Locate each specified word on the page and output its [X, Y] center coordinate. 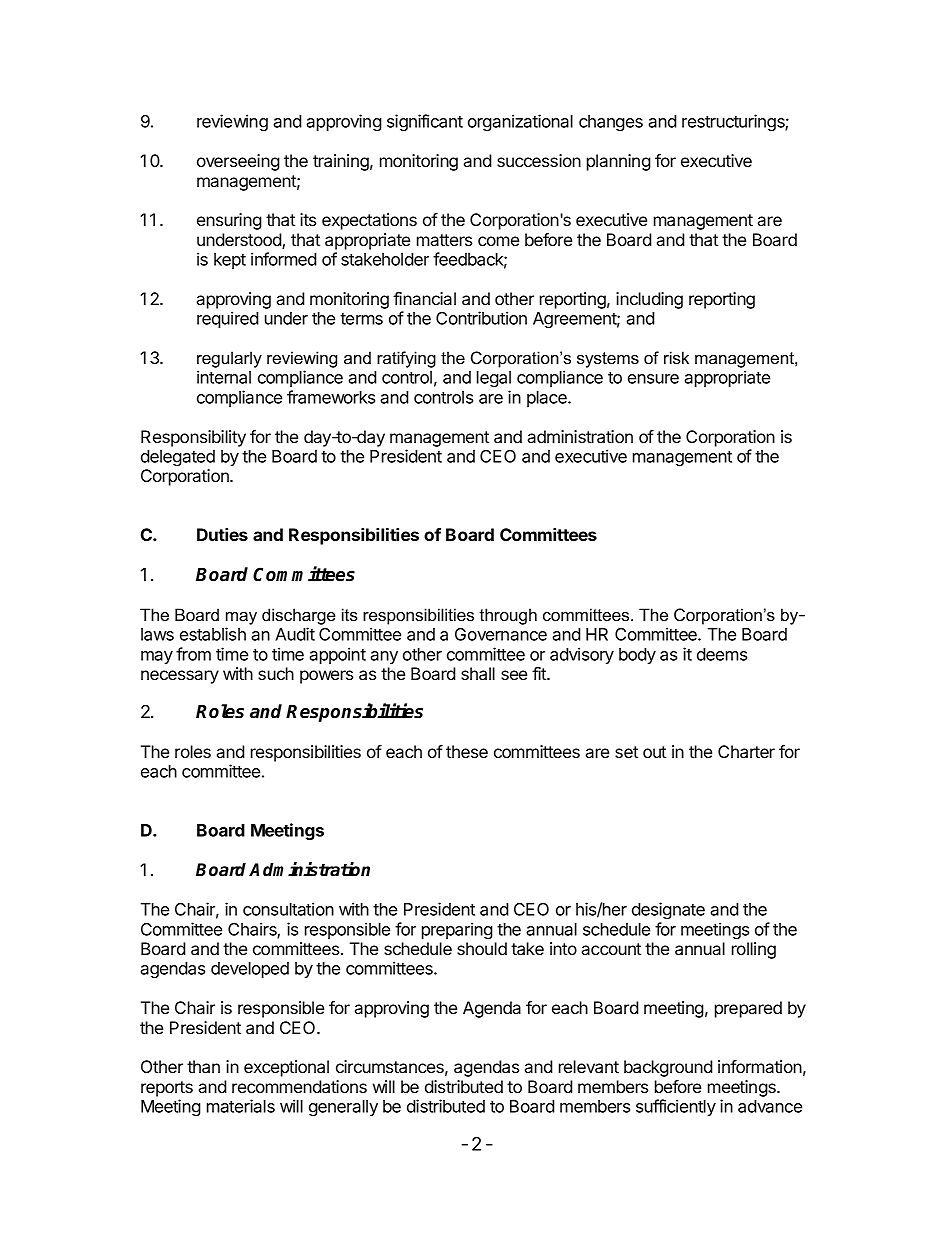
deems [722, 654]
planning [619, 162]
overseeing [238, 162]
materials [241, 1106]
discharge [298, 616]
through [508, 616]
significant [425, 122]
